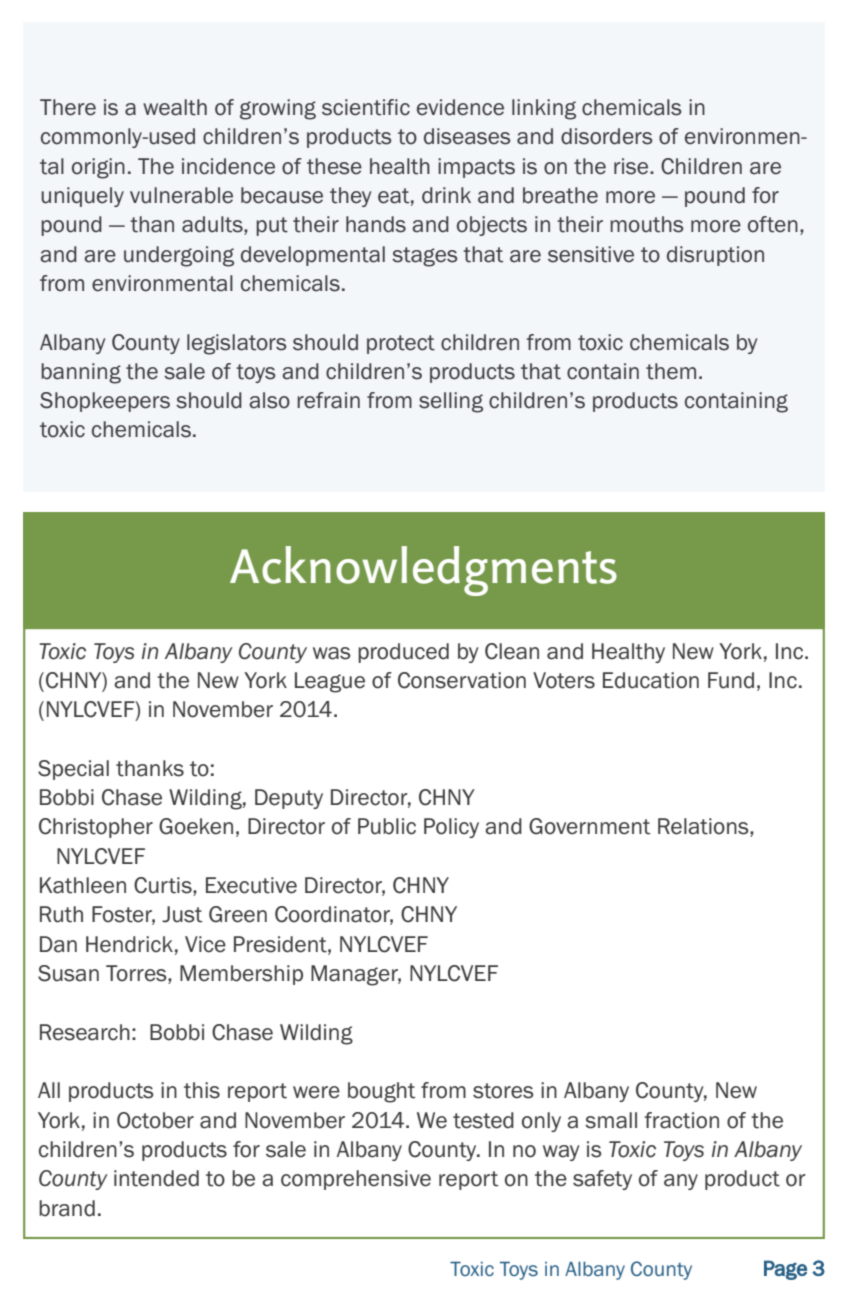 The height and width of the image is (1310, 848). What do you see at coordinates (137, 974) in the image?
I see `Torres` at bounding box center [137, 974].
